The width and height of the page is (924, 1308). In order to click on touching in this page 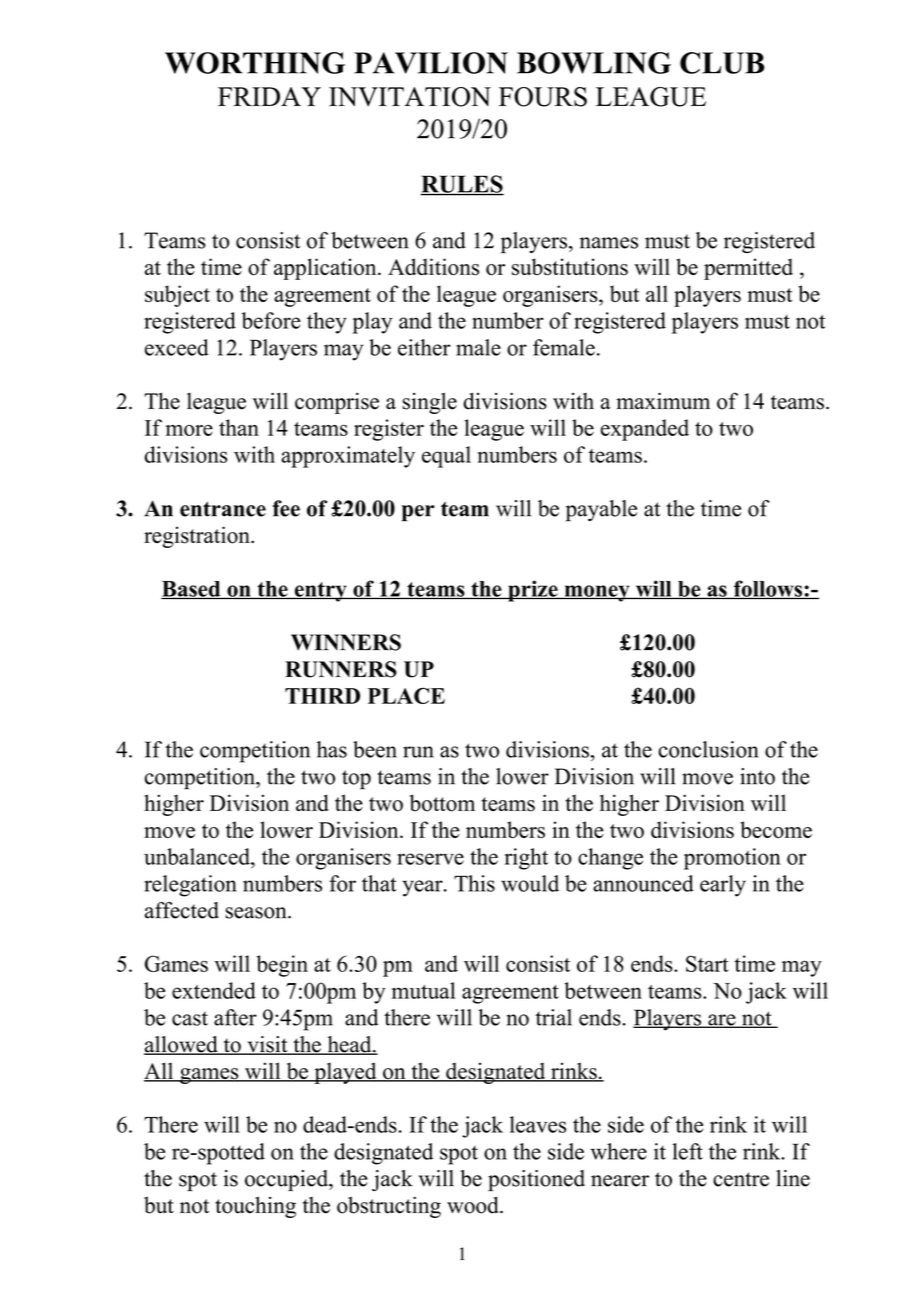, I will do `click(255, 1207)`.
